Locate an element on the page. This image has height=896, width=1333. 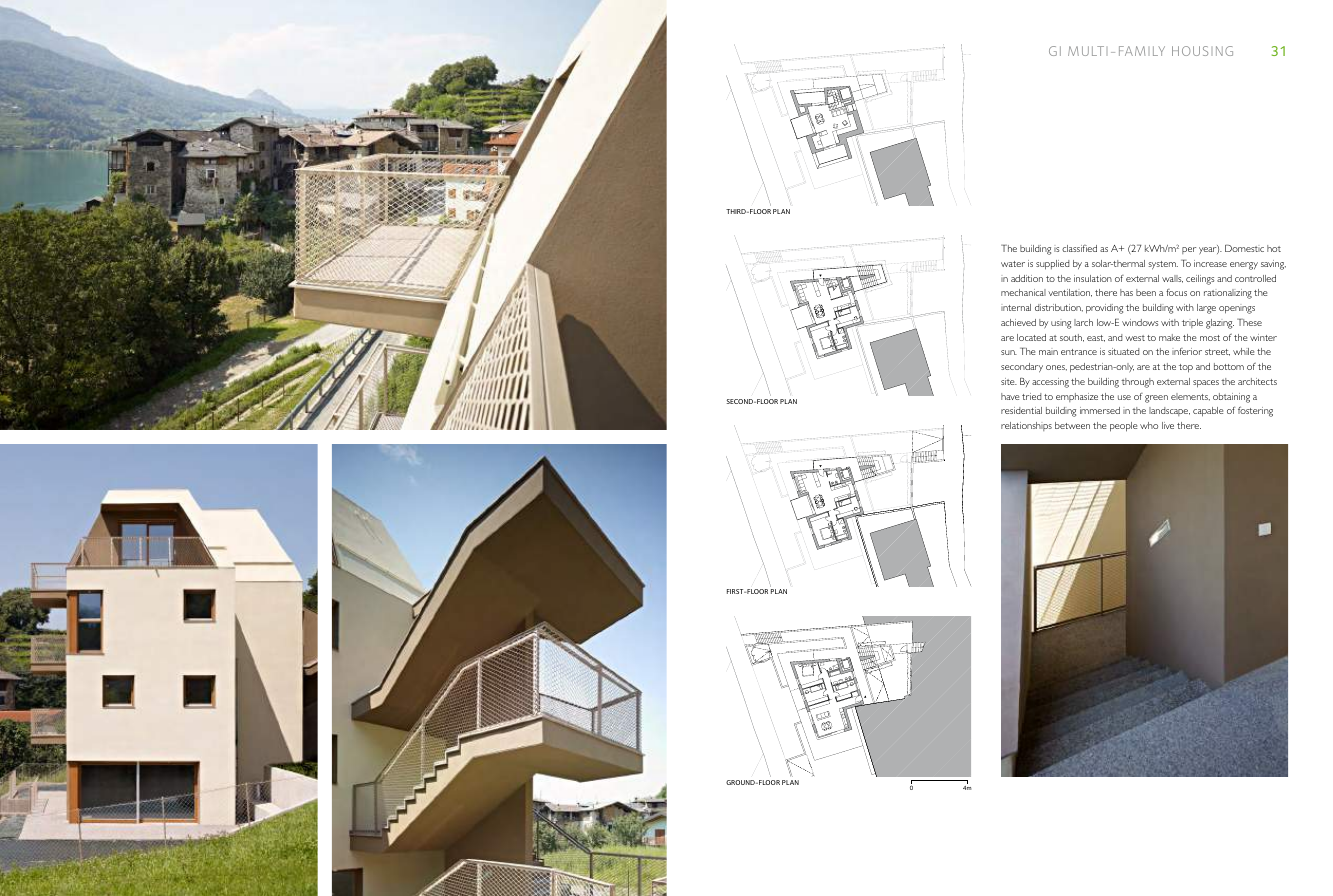
located is located at coordinates (1031, 337).
